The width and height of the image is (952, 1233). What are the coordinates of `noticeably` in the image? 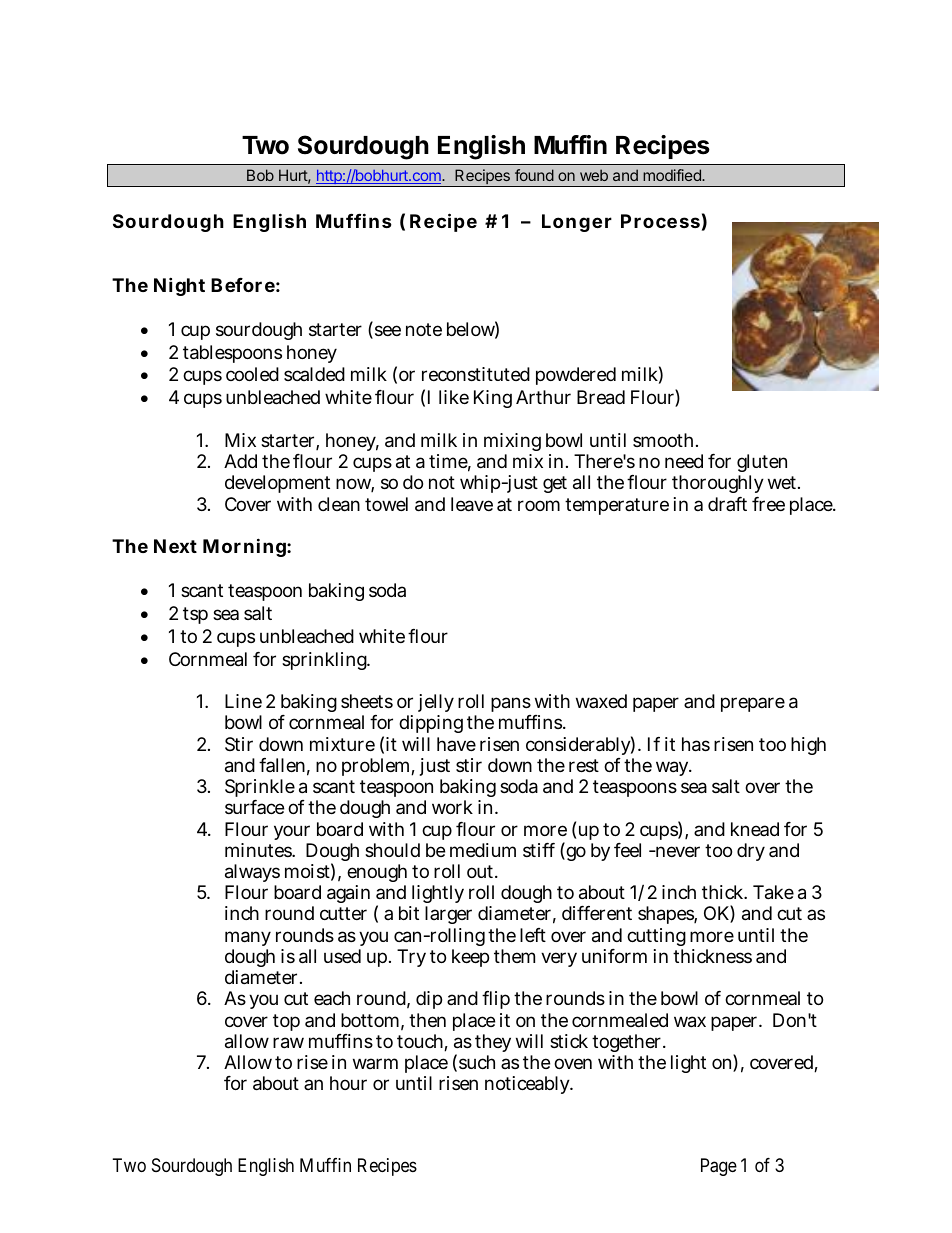 It's located at (528, 1085).
